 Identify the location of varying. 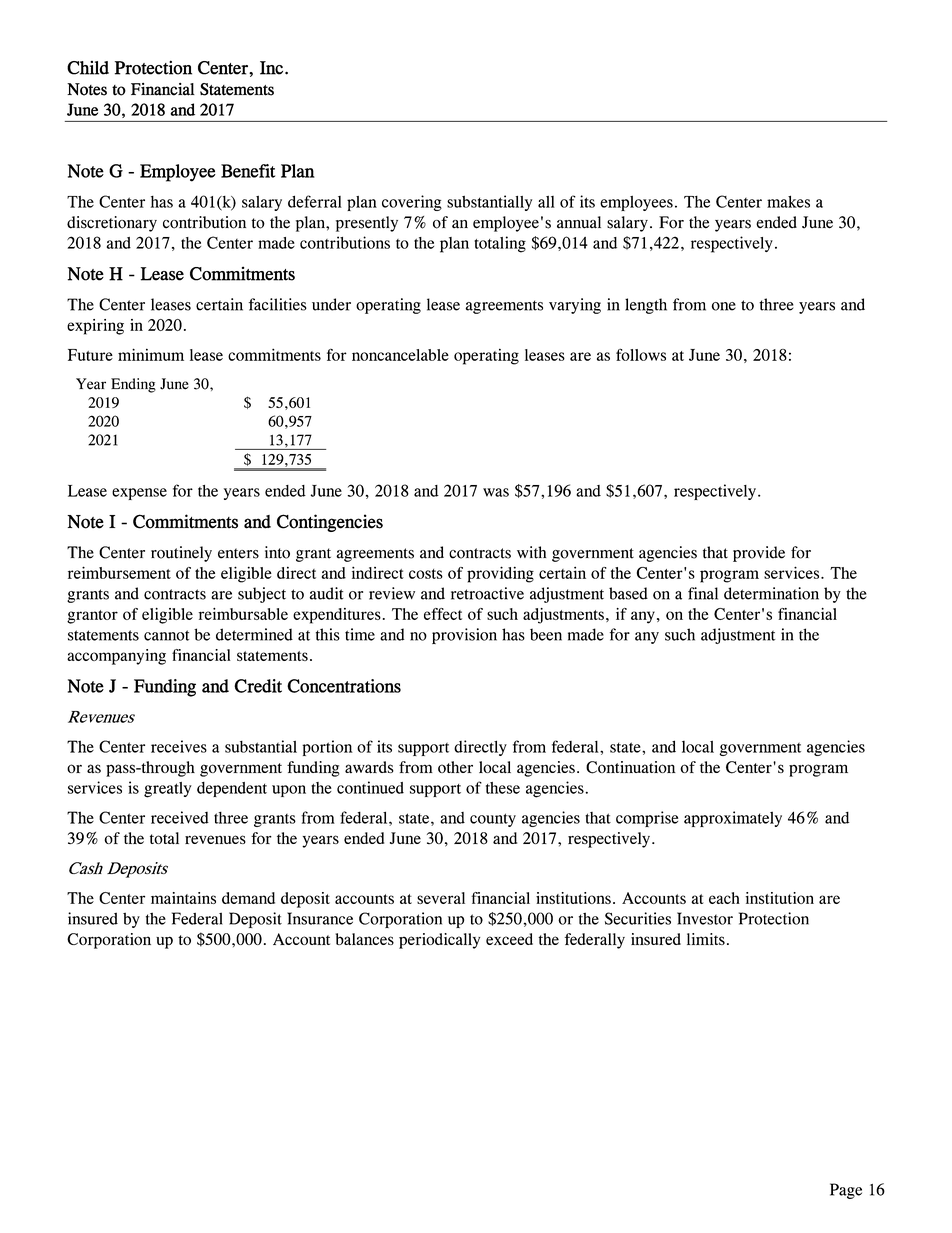
(575, 306).
